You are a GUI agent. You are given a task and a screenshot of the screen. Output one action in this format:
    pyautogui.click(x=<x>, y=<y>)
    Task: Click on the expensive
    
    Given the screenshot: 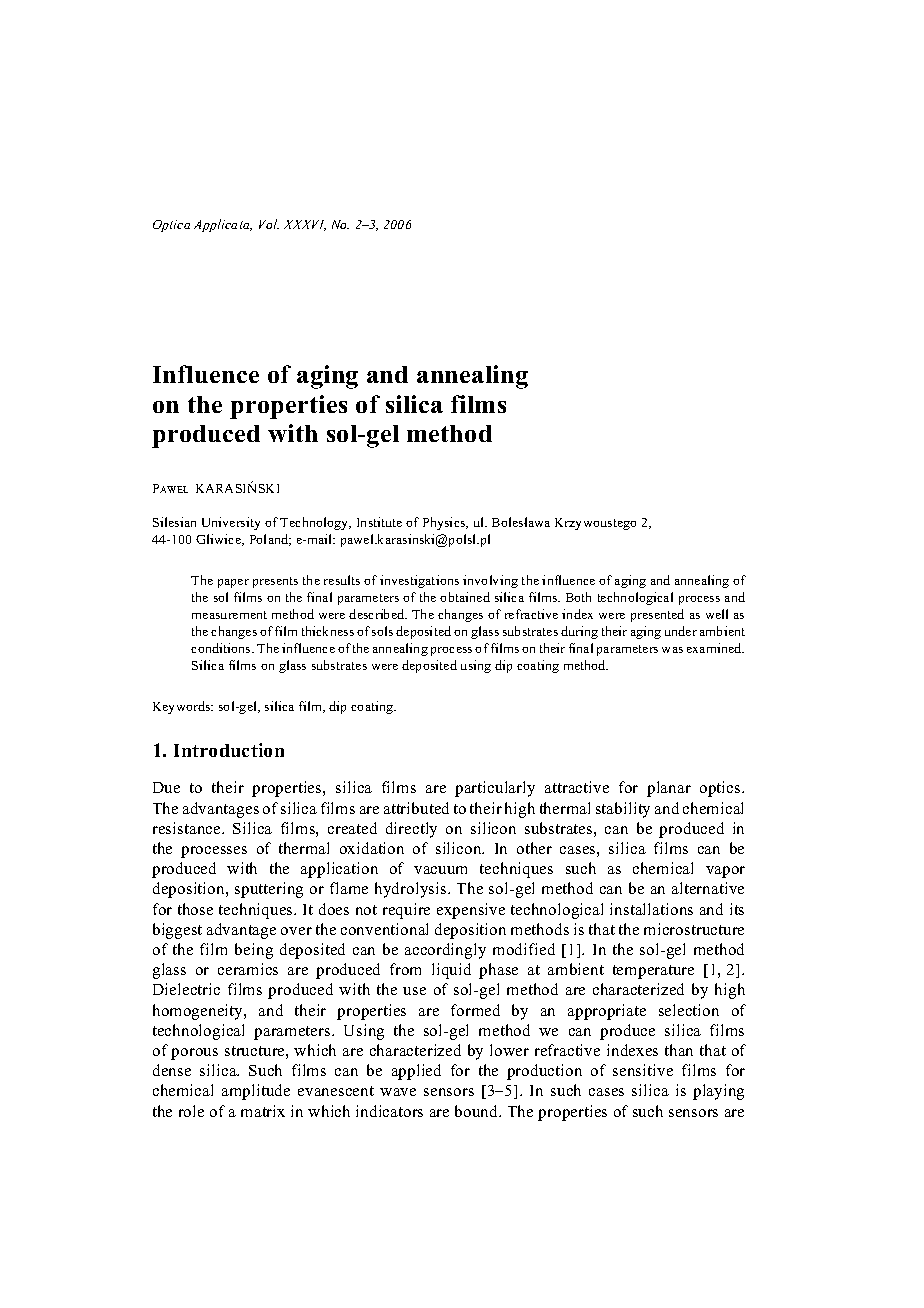 What is the action you would take?
    pyautogui.click(x=471, y=911)
